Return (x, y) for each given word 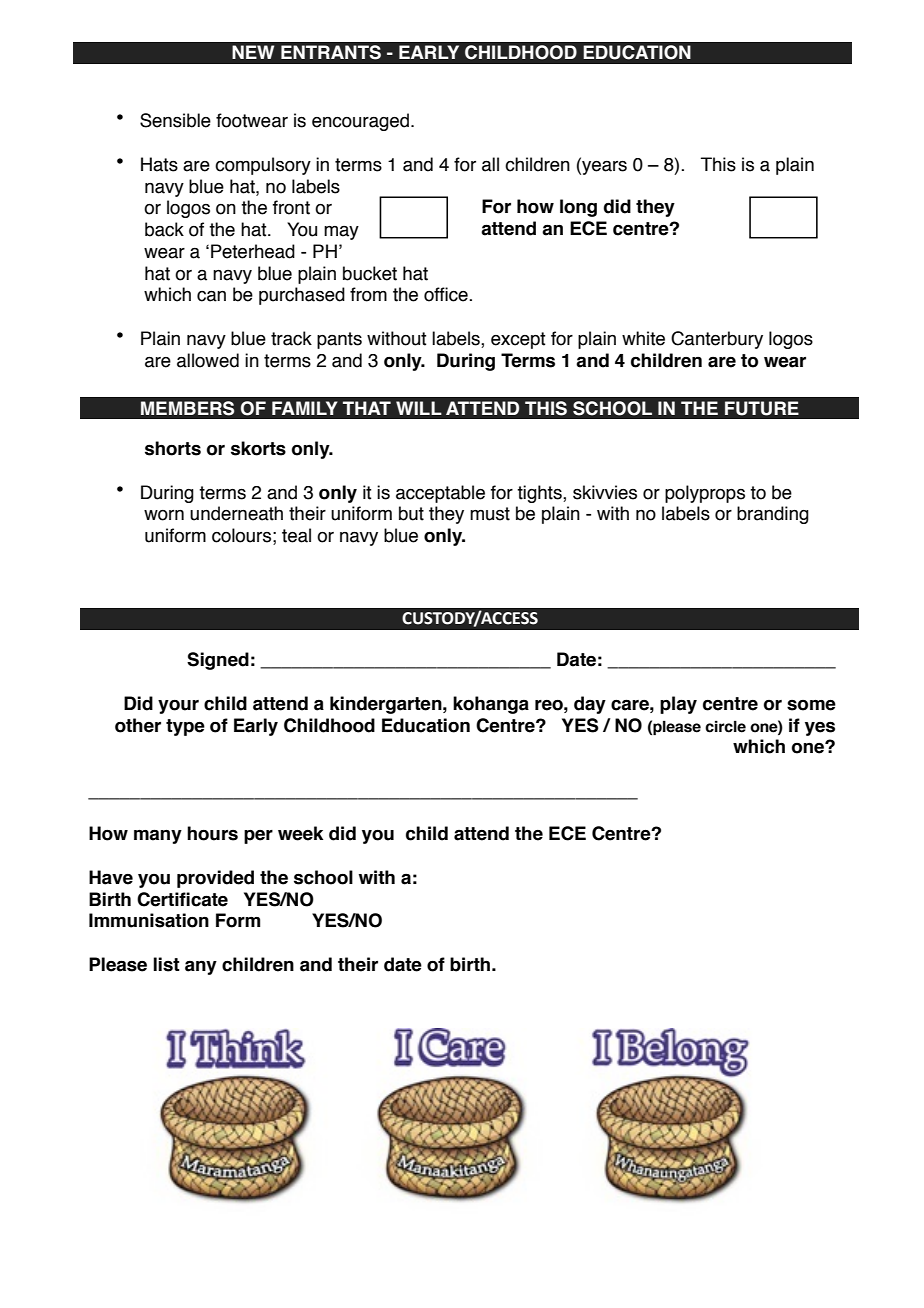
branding (773, 515)
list (166, 964)
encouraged (360, 122)
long (578, 208)
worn (164, 515)
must (490, 514)
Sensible (175, 120)
